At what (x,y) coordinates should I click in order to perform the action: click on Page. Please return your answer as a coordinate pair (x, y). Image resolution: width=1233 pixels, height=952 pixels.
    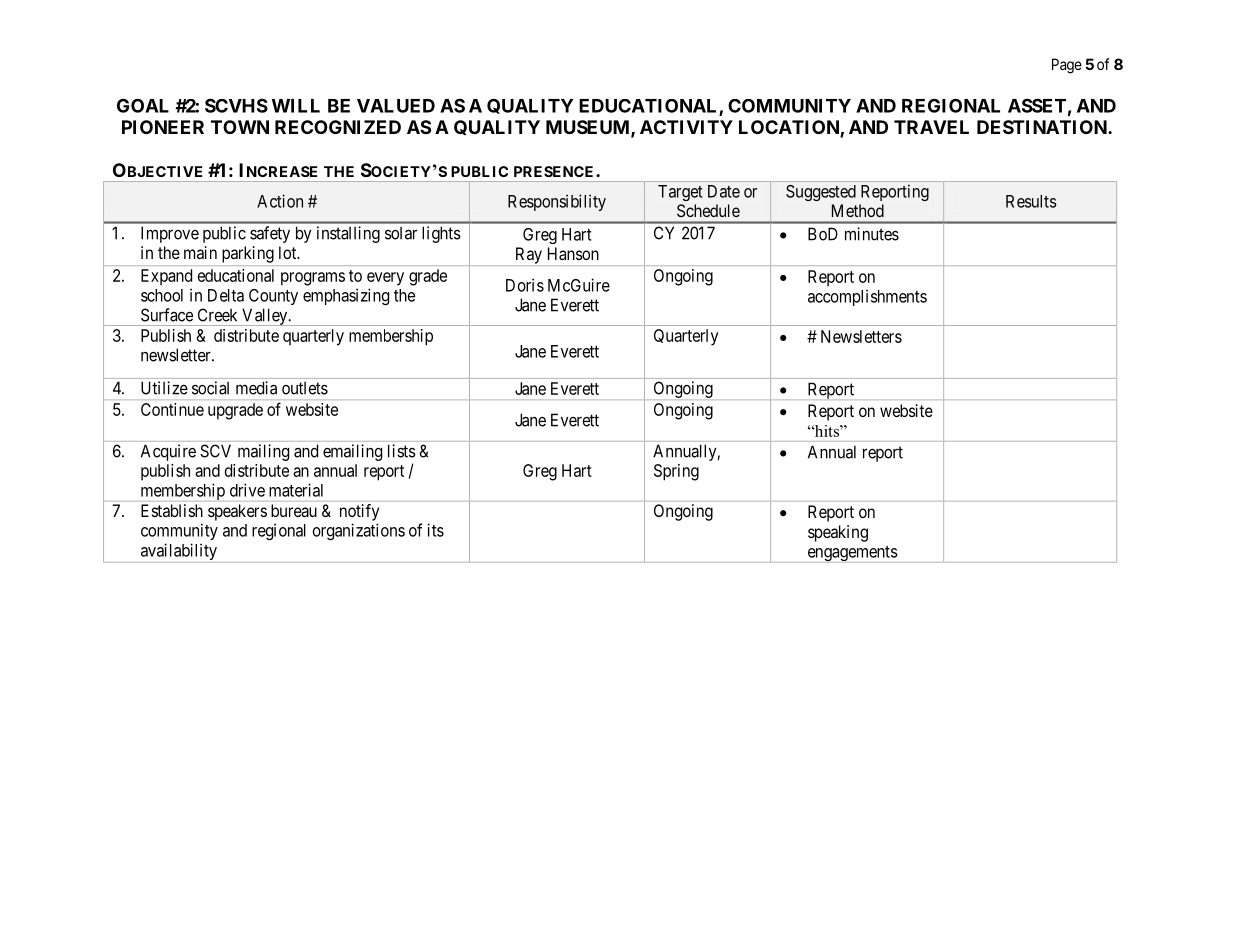
    Looking at the image, I should click on (1067, 66).
